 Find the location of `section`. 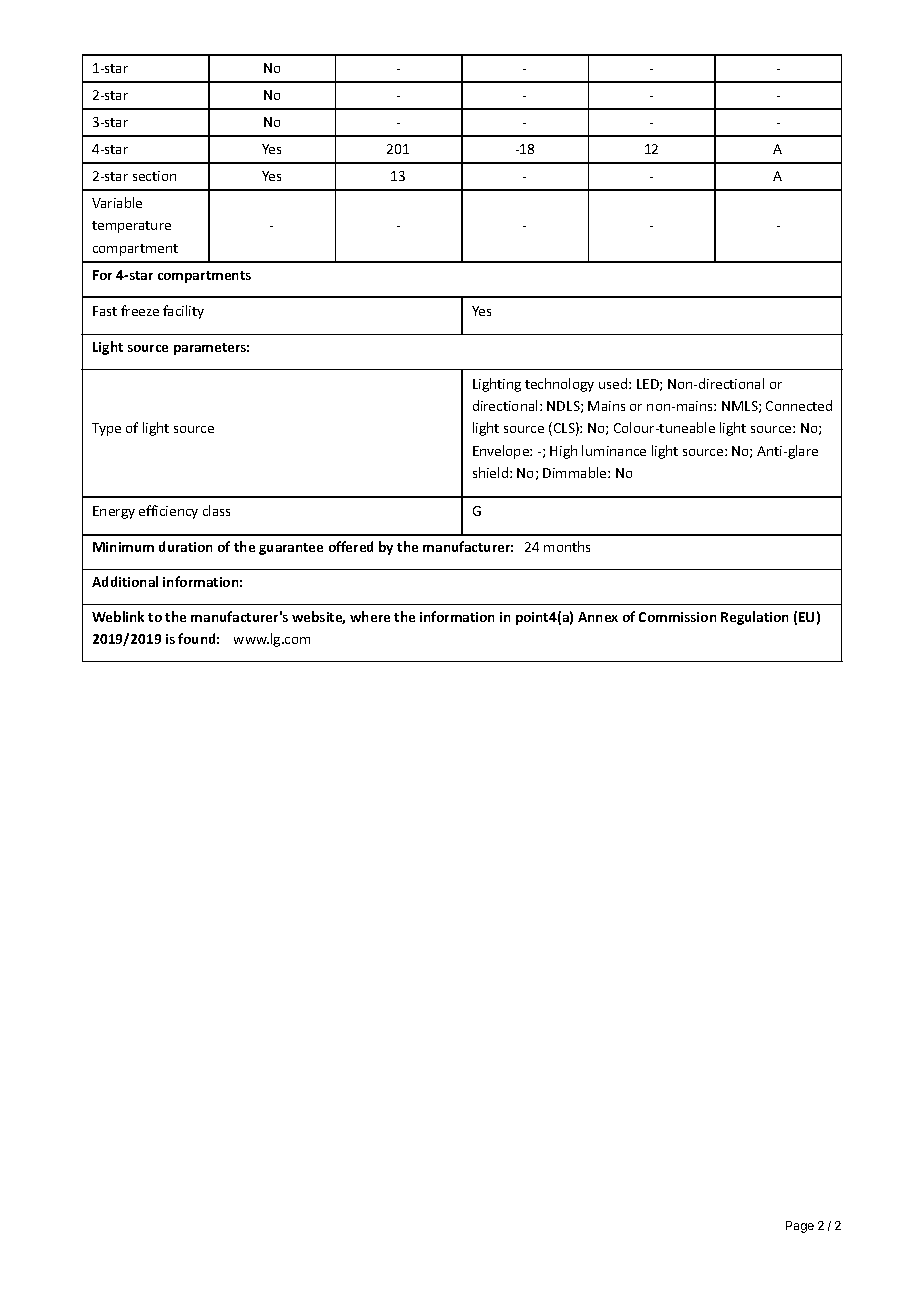

section is located at coordinates (154, 176).
